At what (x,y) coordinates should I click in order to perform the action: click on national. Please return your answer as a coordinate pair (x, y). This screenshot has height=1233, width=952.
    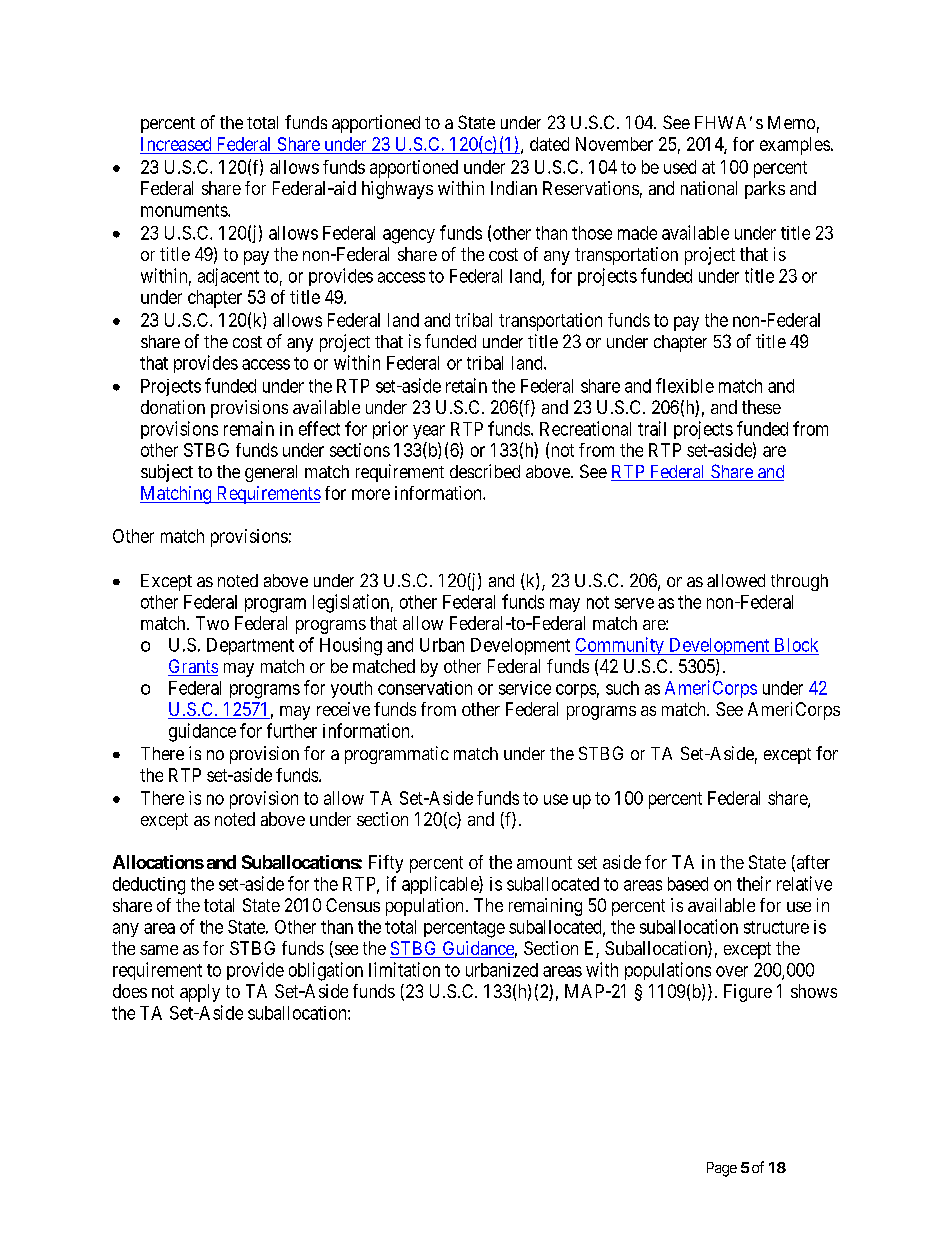
    Looking at the image, I should click on (709, 188).
